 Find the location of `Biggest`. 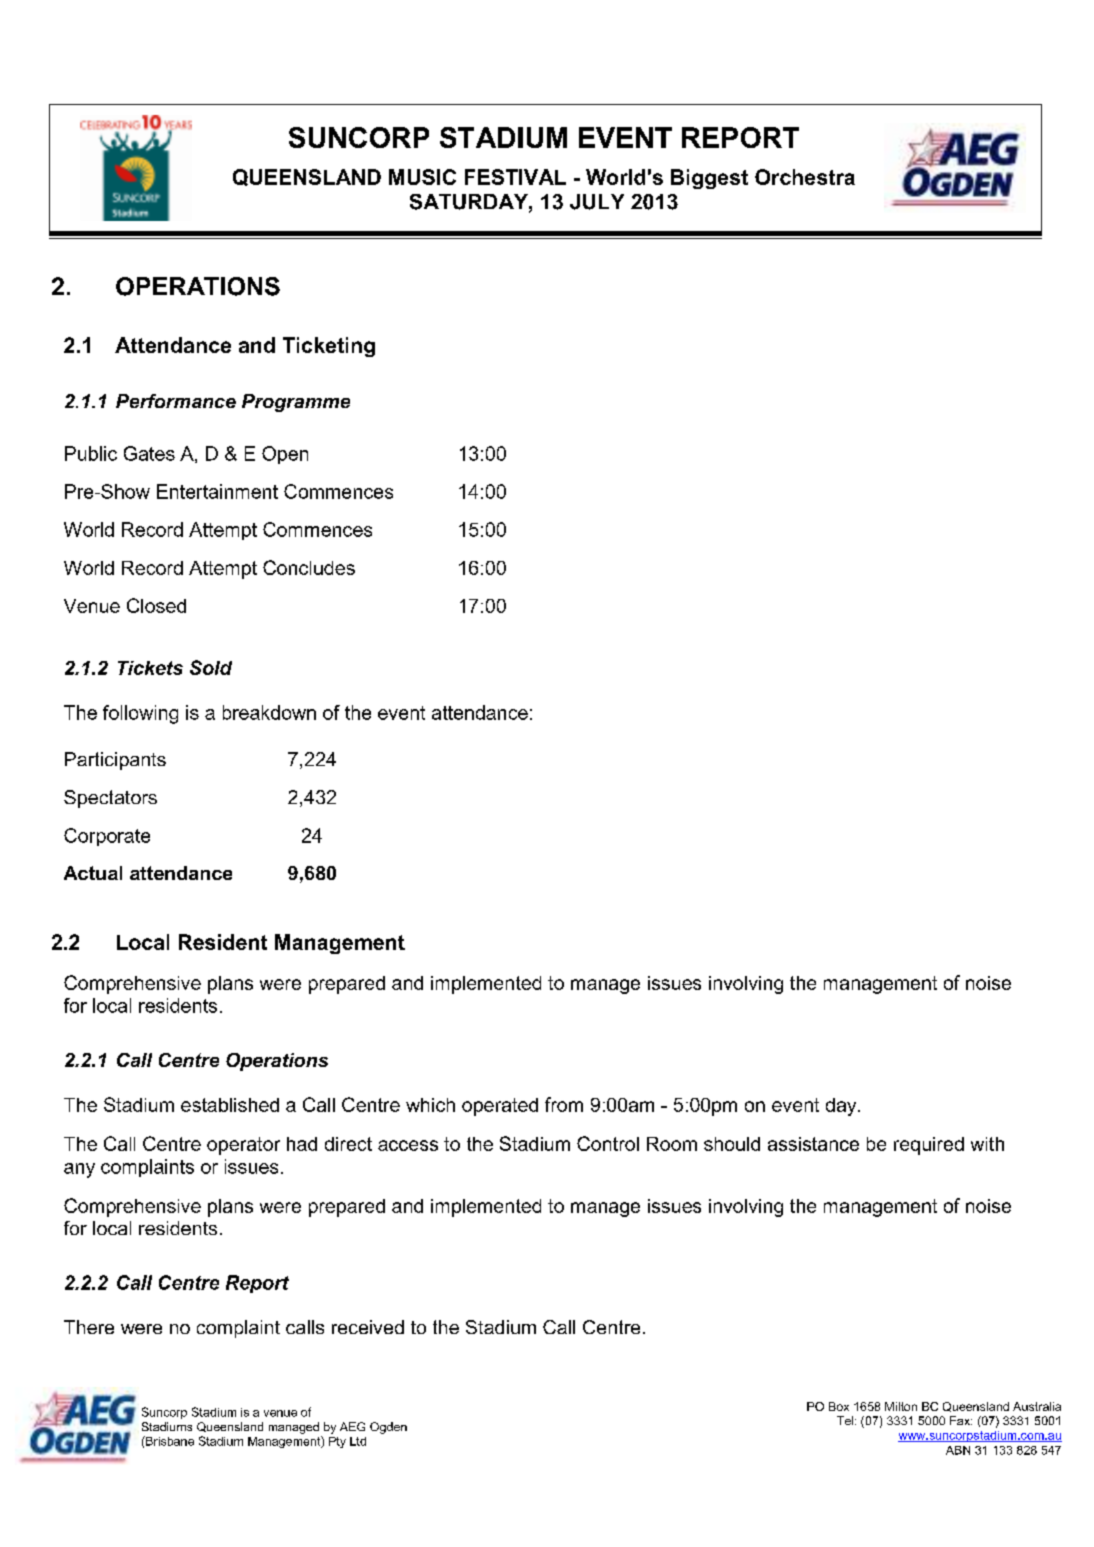

Biggest is located at coordinates (709, 179).
